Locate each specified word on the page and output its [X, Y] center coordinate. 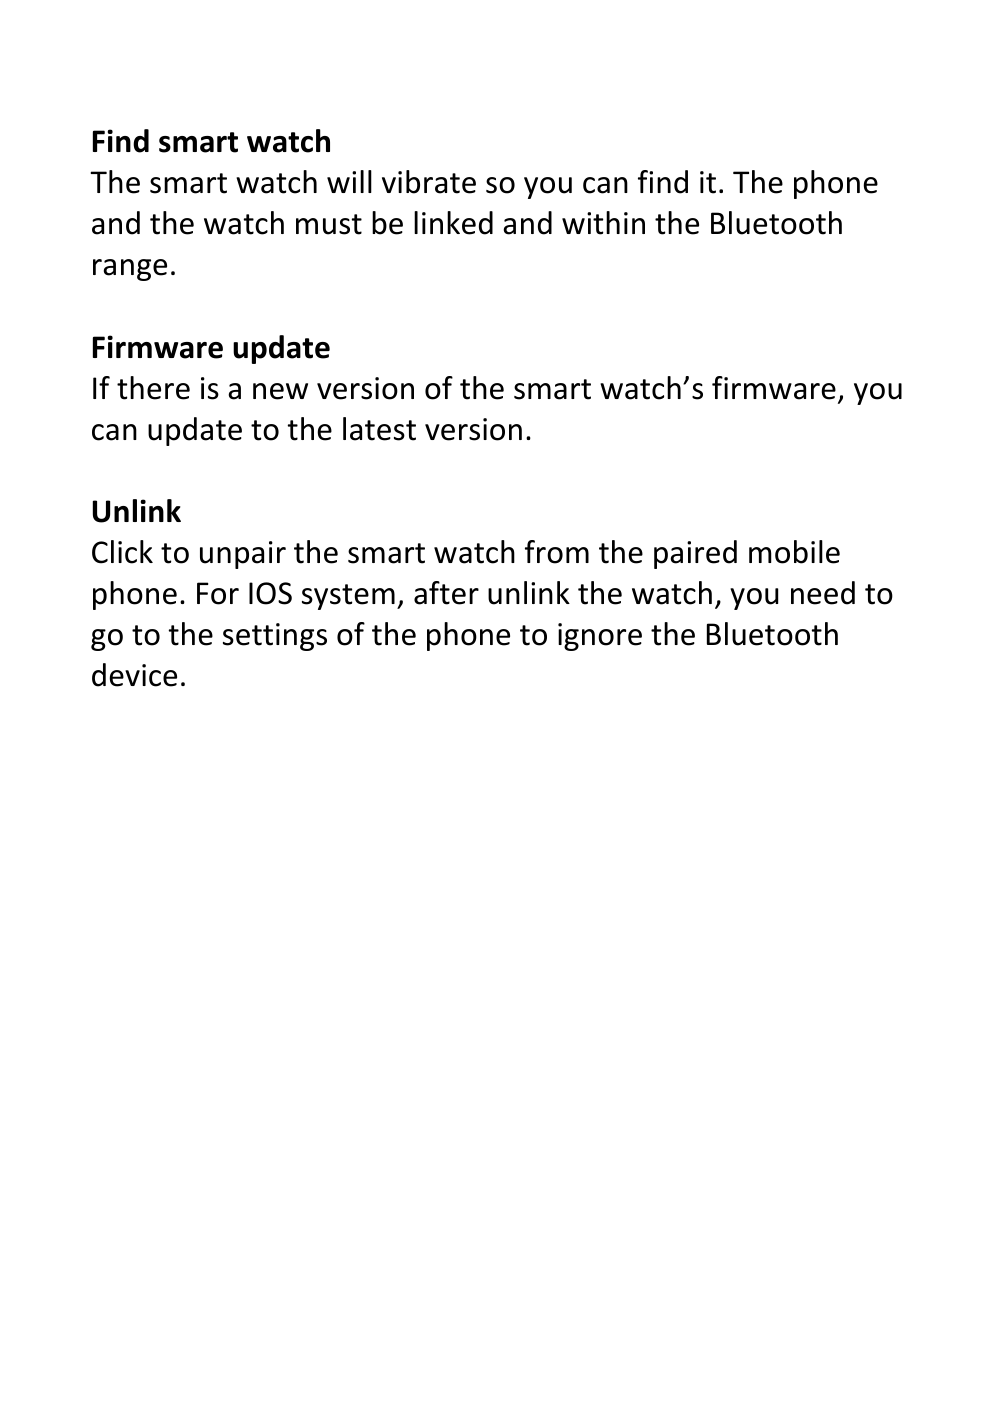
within [603, 223]
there [153, 388]
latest [379, 429]
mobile [794, 552]
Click [122, 552]
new [280, 391]
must [329, 224]
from [557, 552]
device [134, 675]
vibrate [429, 182]
